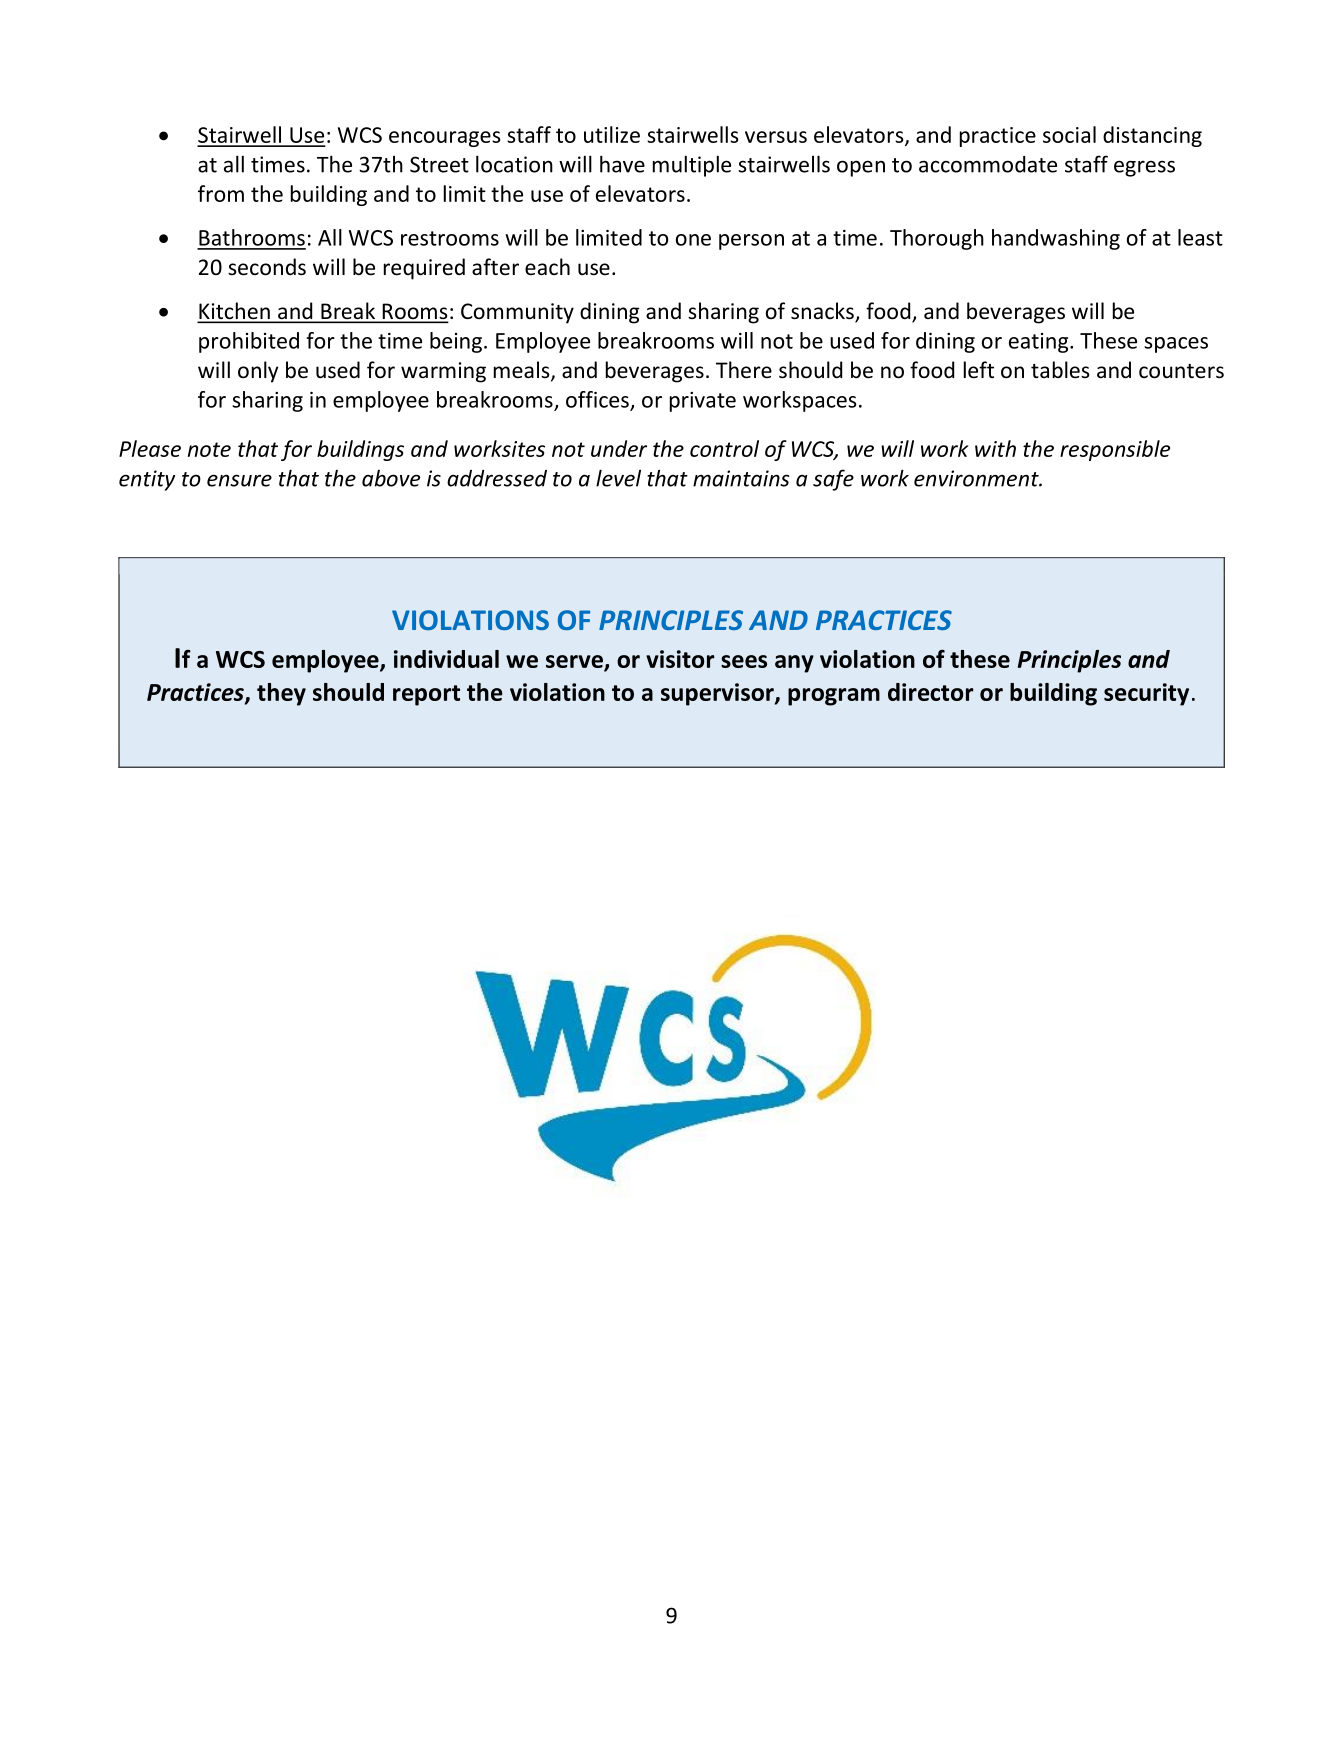  Describe the element at coordinates (239, 480) in the document. I see `ensure` at that location.
